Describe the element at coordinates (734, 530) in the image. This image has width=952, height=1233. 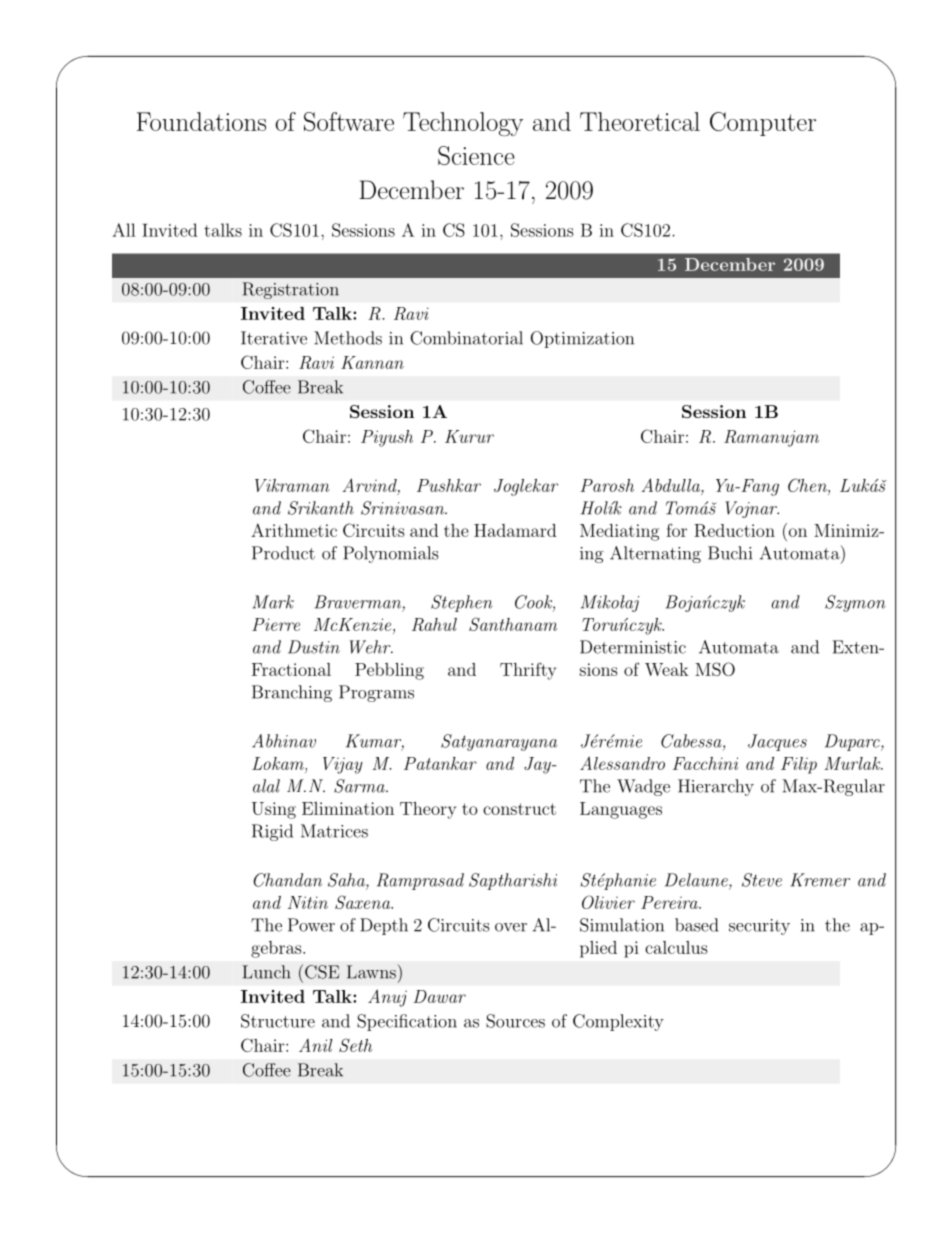
I see `Reduction` at that location.
